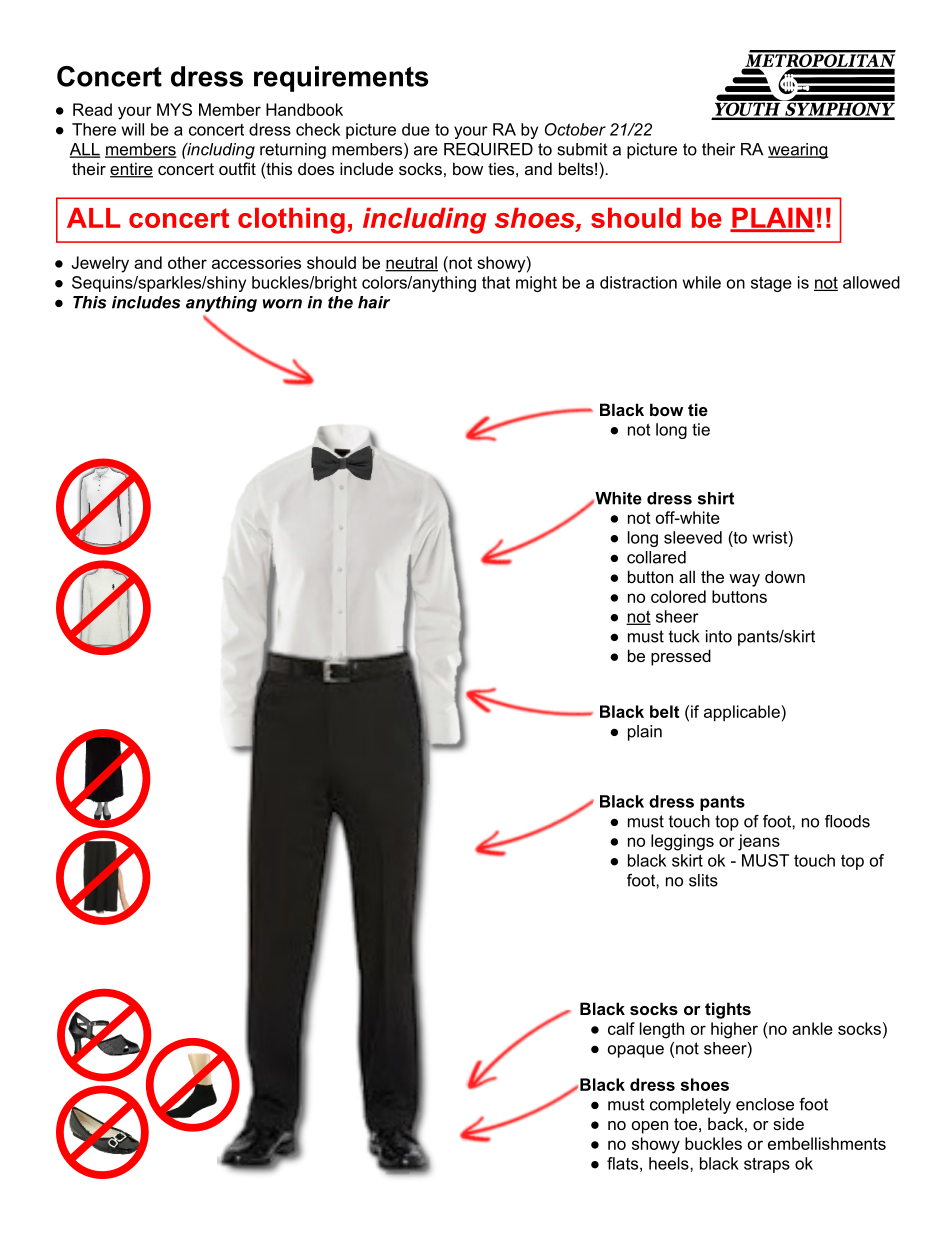 The width and height of the page is (952, 1233). I want to click on into, so click(719, 636).
